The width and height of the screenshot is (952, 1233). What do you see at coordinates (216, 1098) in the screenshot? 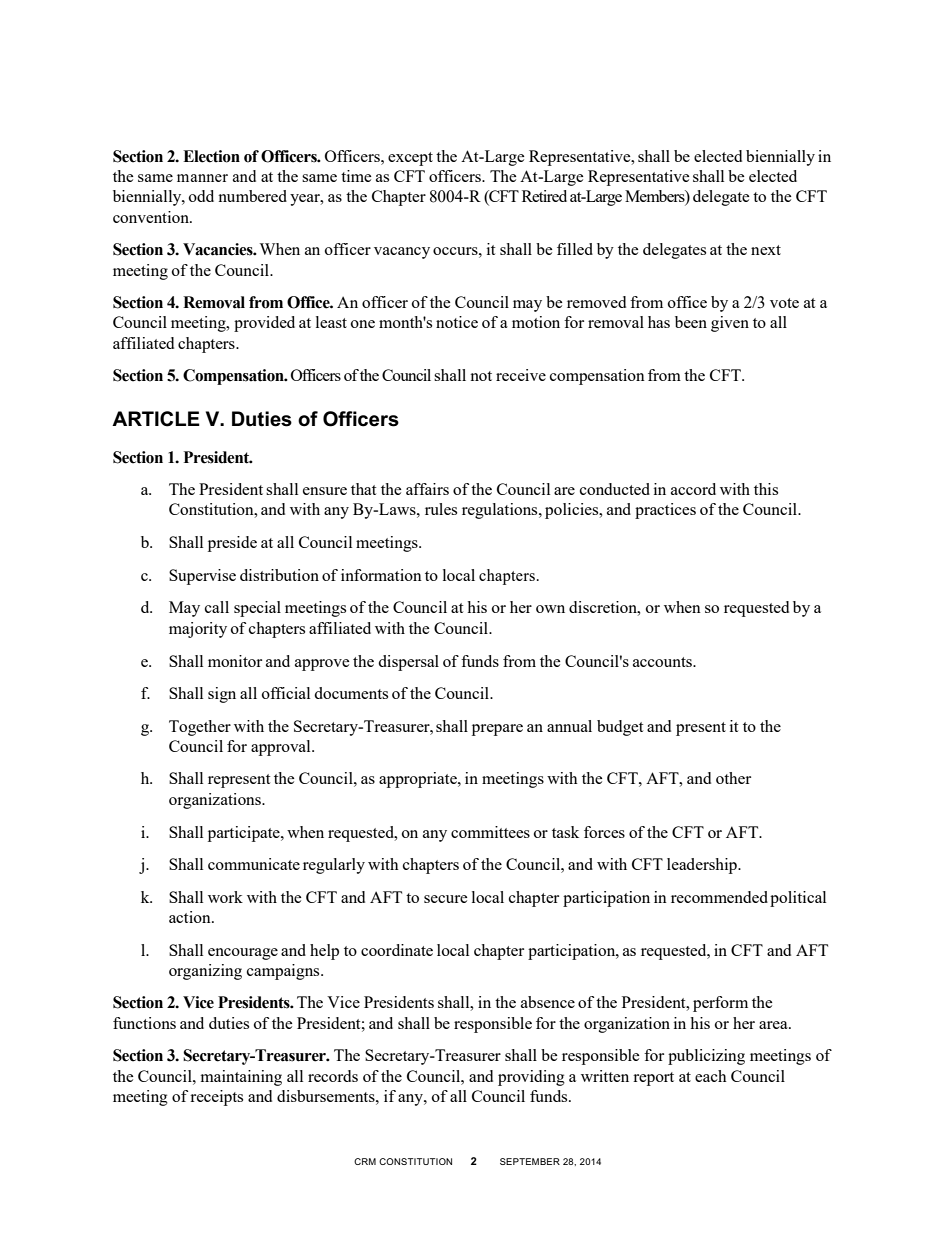
I see `receipts` at bounding box center [216, 1098].
